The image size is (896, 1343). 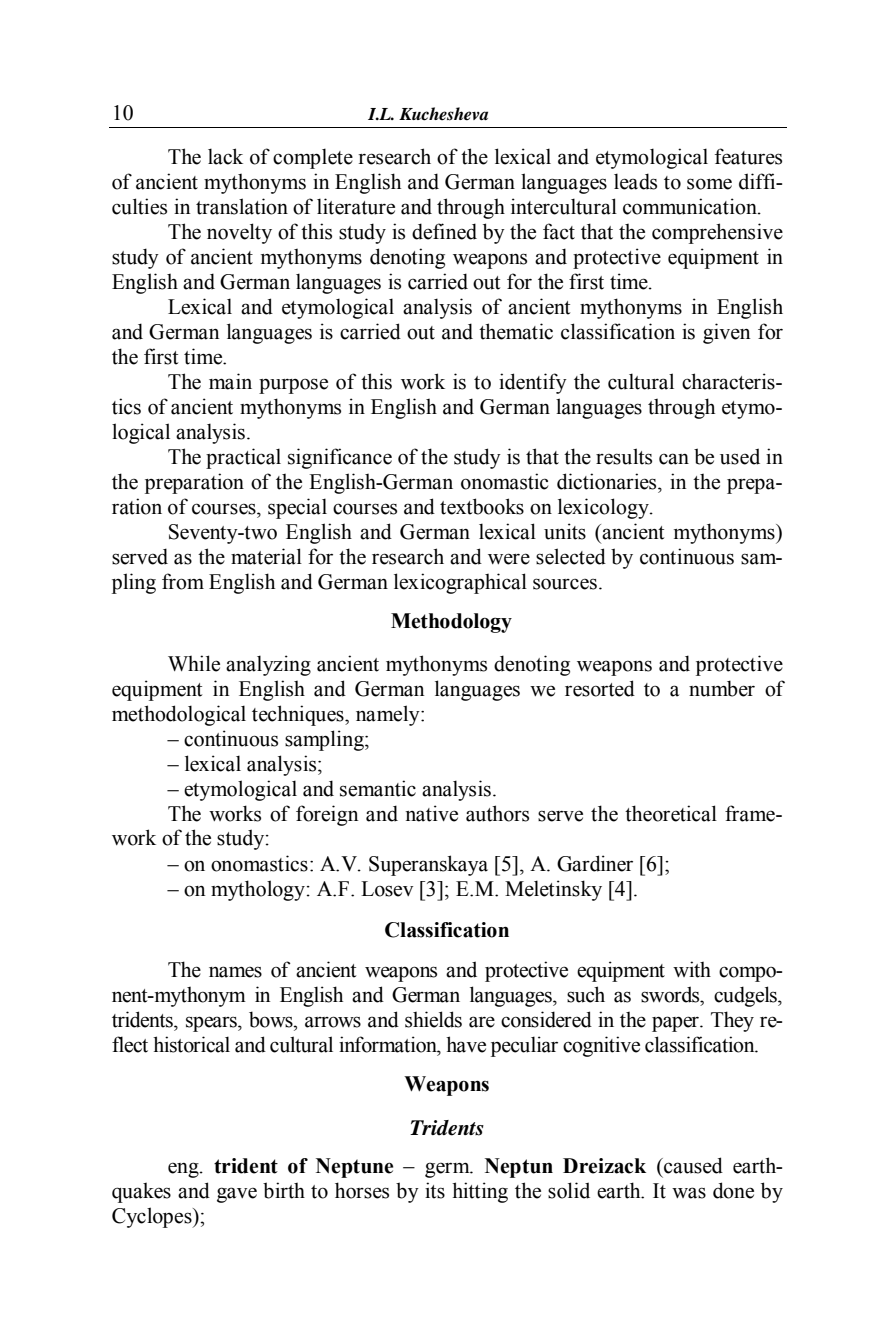 What do you see at coordinates (691, 206) in the page?
I see `communication` at bounding box center [691, 206].
